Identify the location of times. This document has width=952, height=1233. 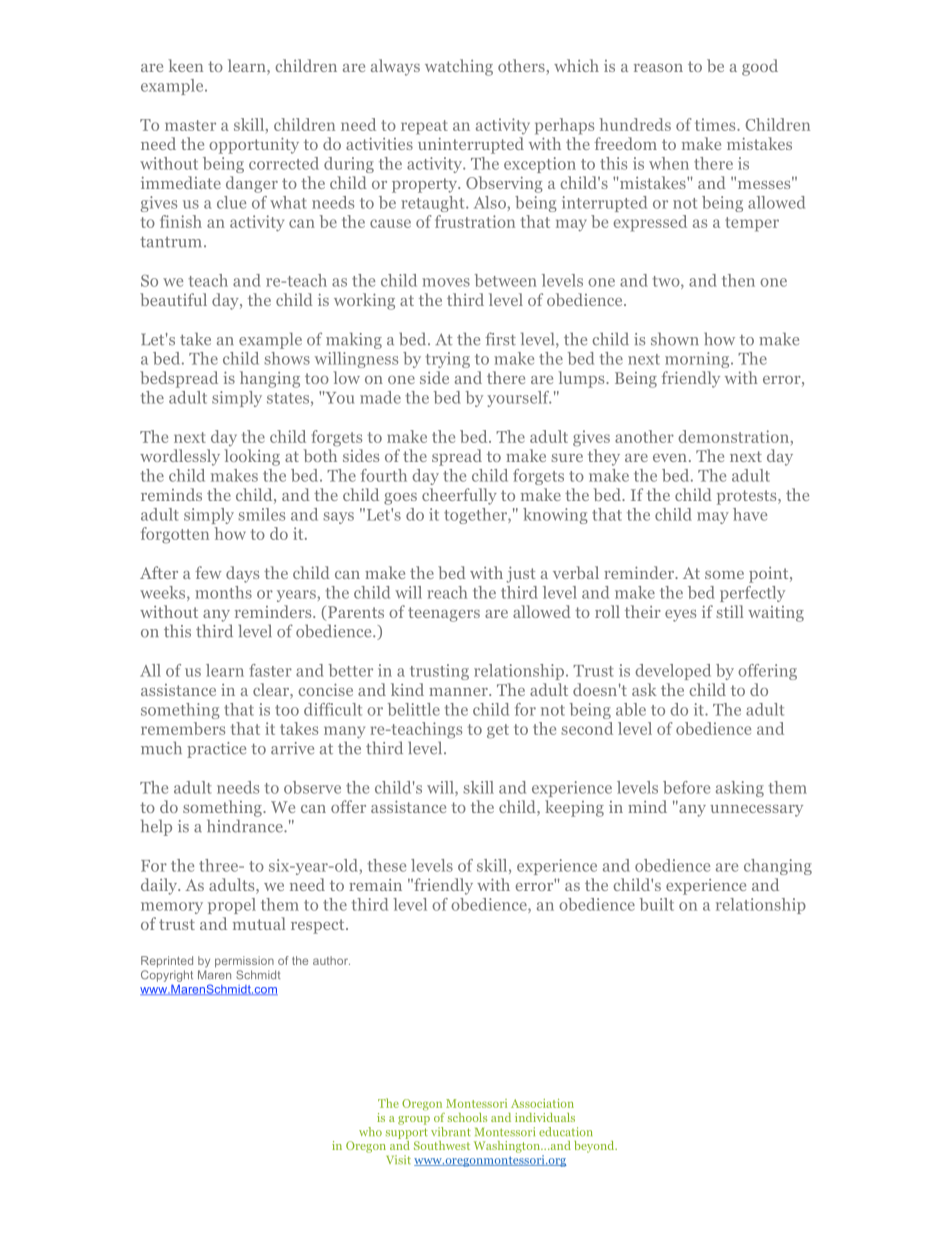
(716, 124).
